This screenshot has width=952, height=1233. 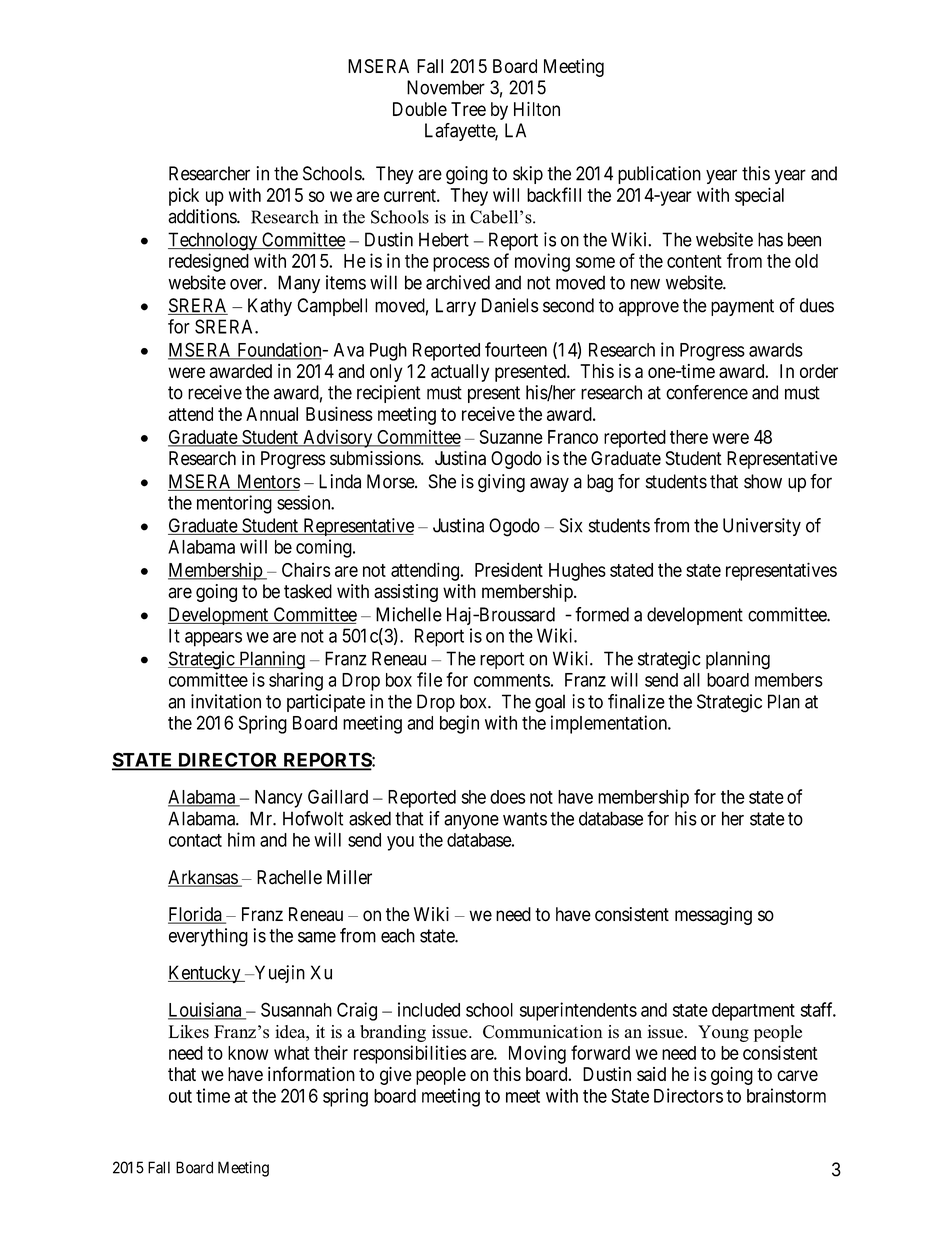 What do you see at coordinates (759, 197) in the screenshot?
I see `special` at bounding box center [759, 197].
